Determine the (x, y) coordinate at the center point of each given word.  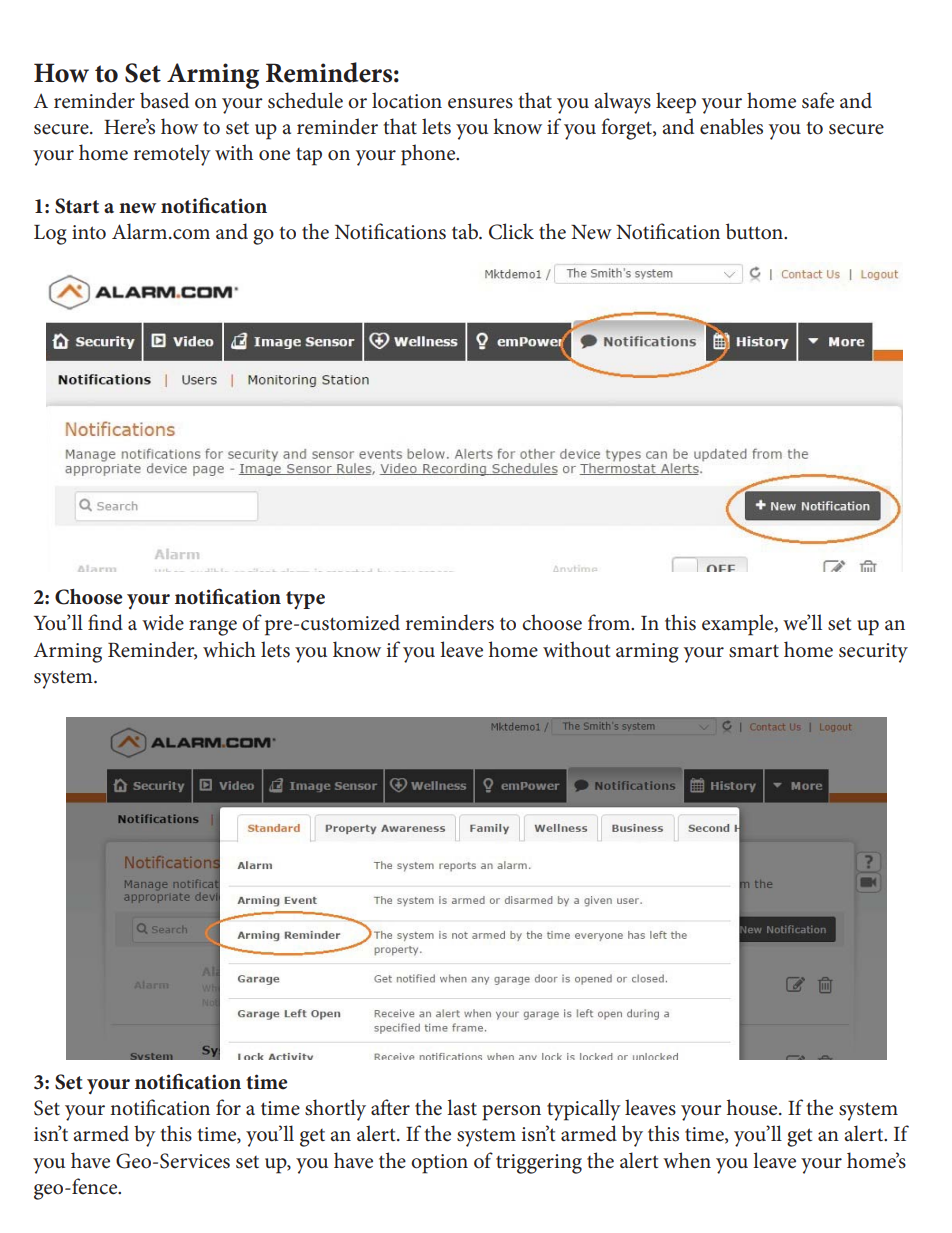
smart (754, 651)
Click (511, 231)
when (687, 1160)
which (229, 649)
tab (466, 231)
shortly (335, 1110)
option (439, 1164)
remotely (172, 155)
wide (163, 622)
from (610, 622)
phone (429, 155)
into (89, 232)
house (753, 1107)
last (462, 1107)
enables (731, 126)
